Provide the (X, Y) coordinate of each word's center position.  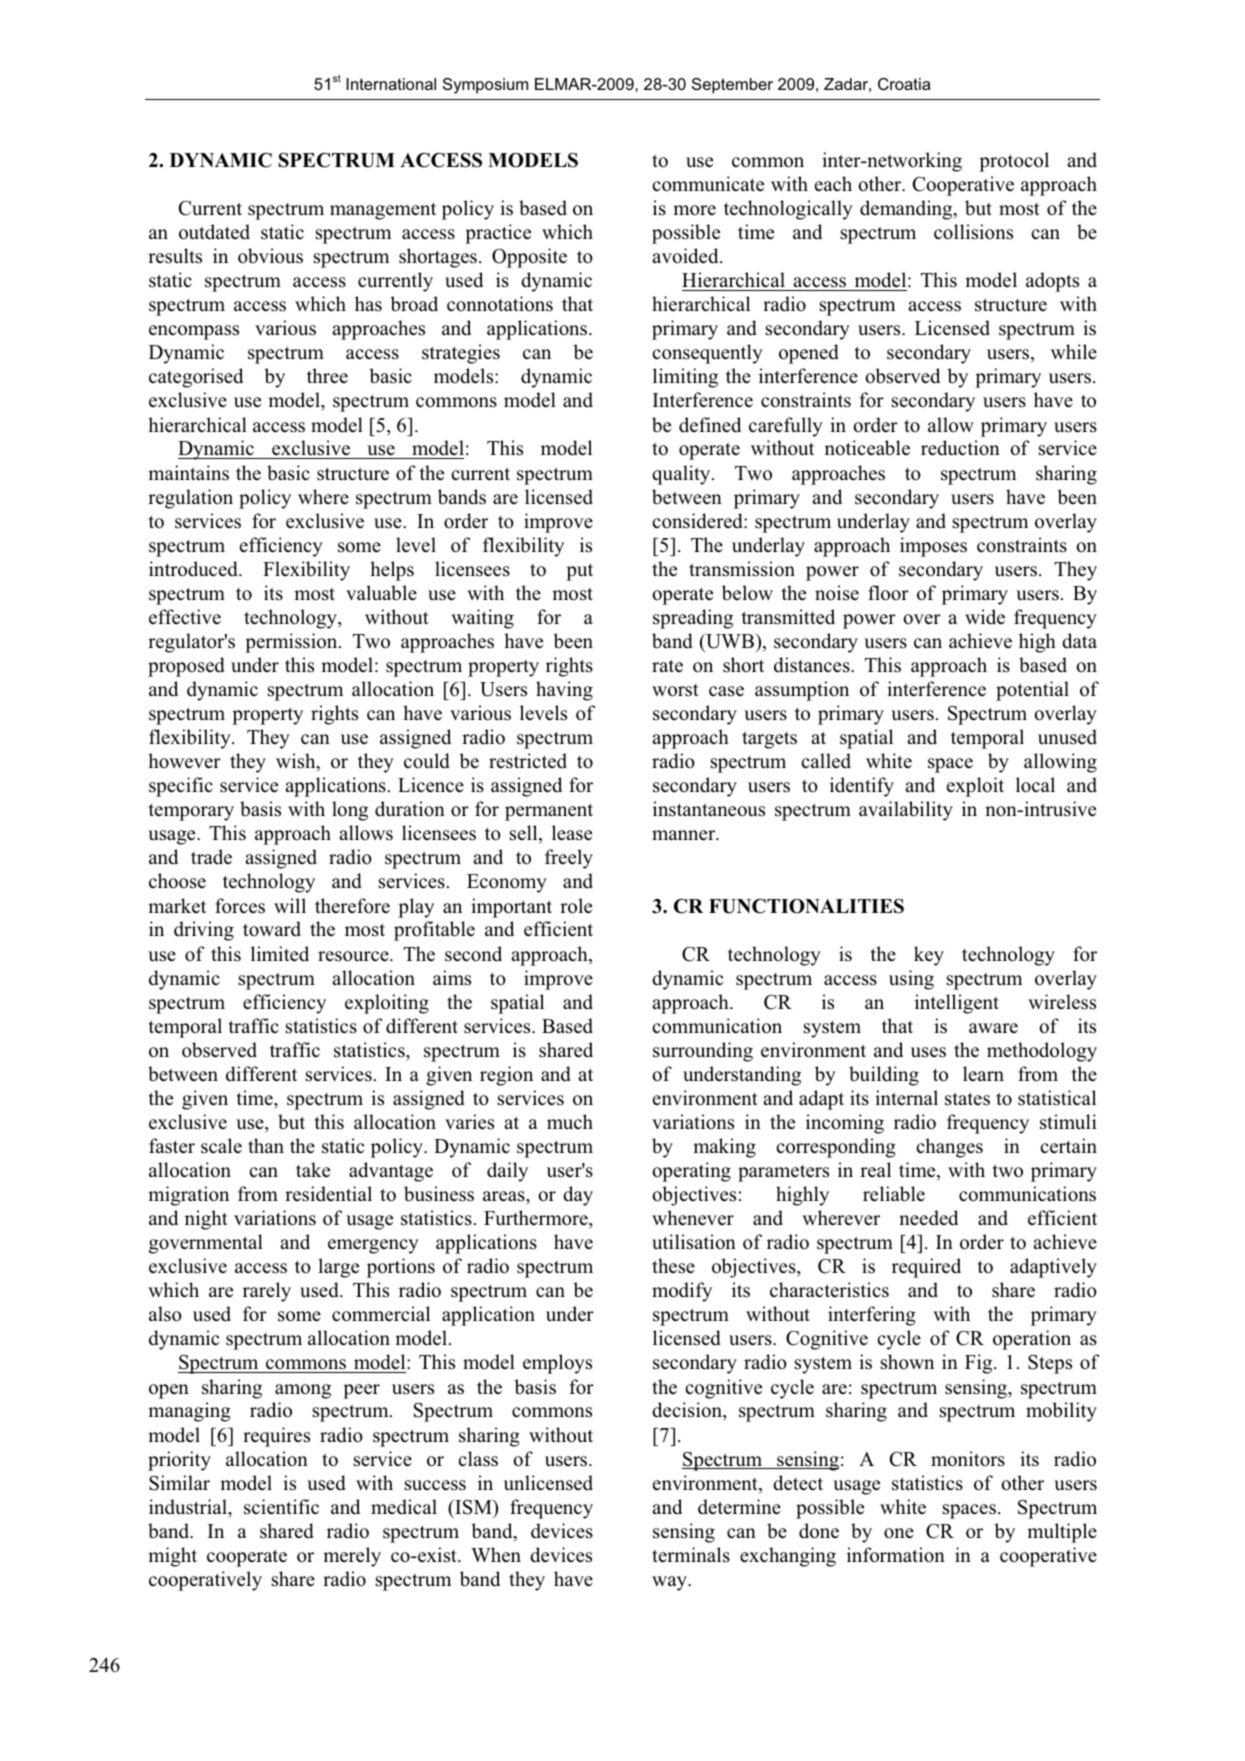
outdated (214, 232)
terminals (691, 1555)
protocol (1014, 162)
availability (906, 811)
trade (211, 857)
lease (572, 833)
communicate (708, 184)
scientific (281, 1507)
